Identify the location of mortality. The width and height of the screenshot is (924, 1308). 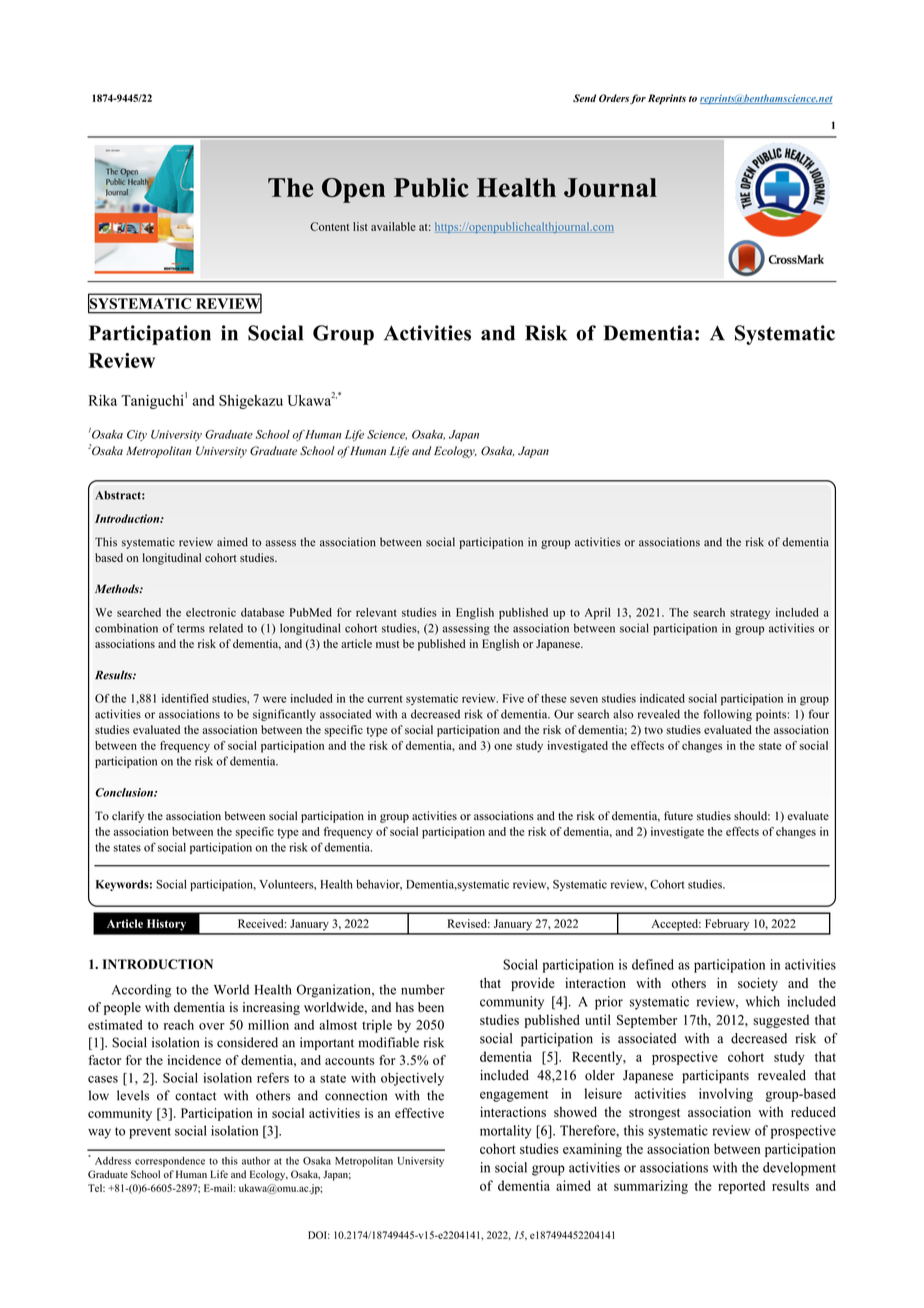
(505, 1132).
